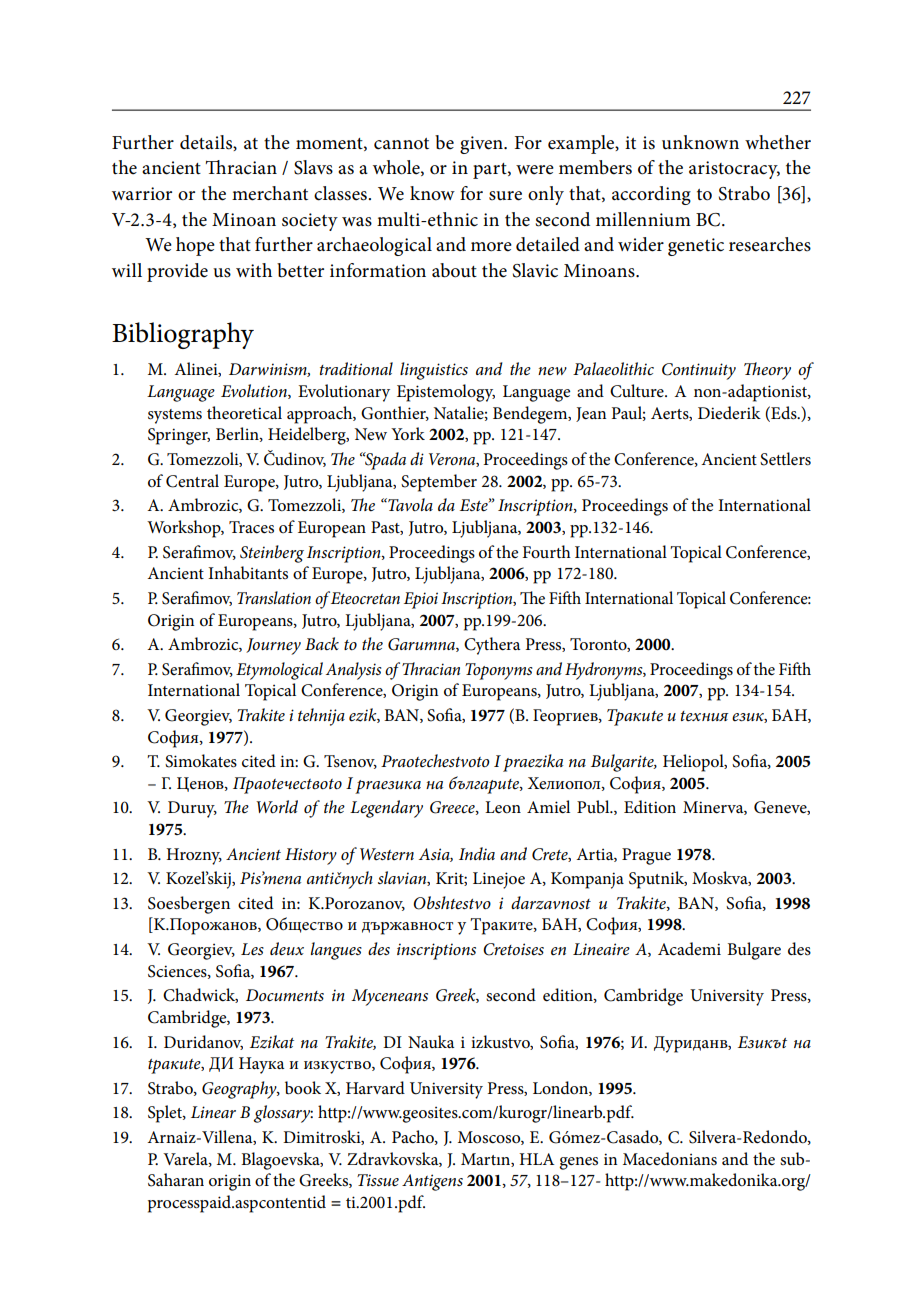 This screenshot has height=1316, width=923. What do you see at coordinates (273, 646) in the screenshot?
I see `Journey` at bounding box center [273, 646].
